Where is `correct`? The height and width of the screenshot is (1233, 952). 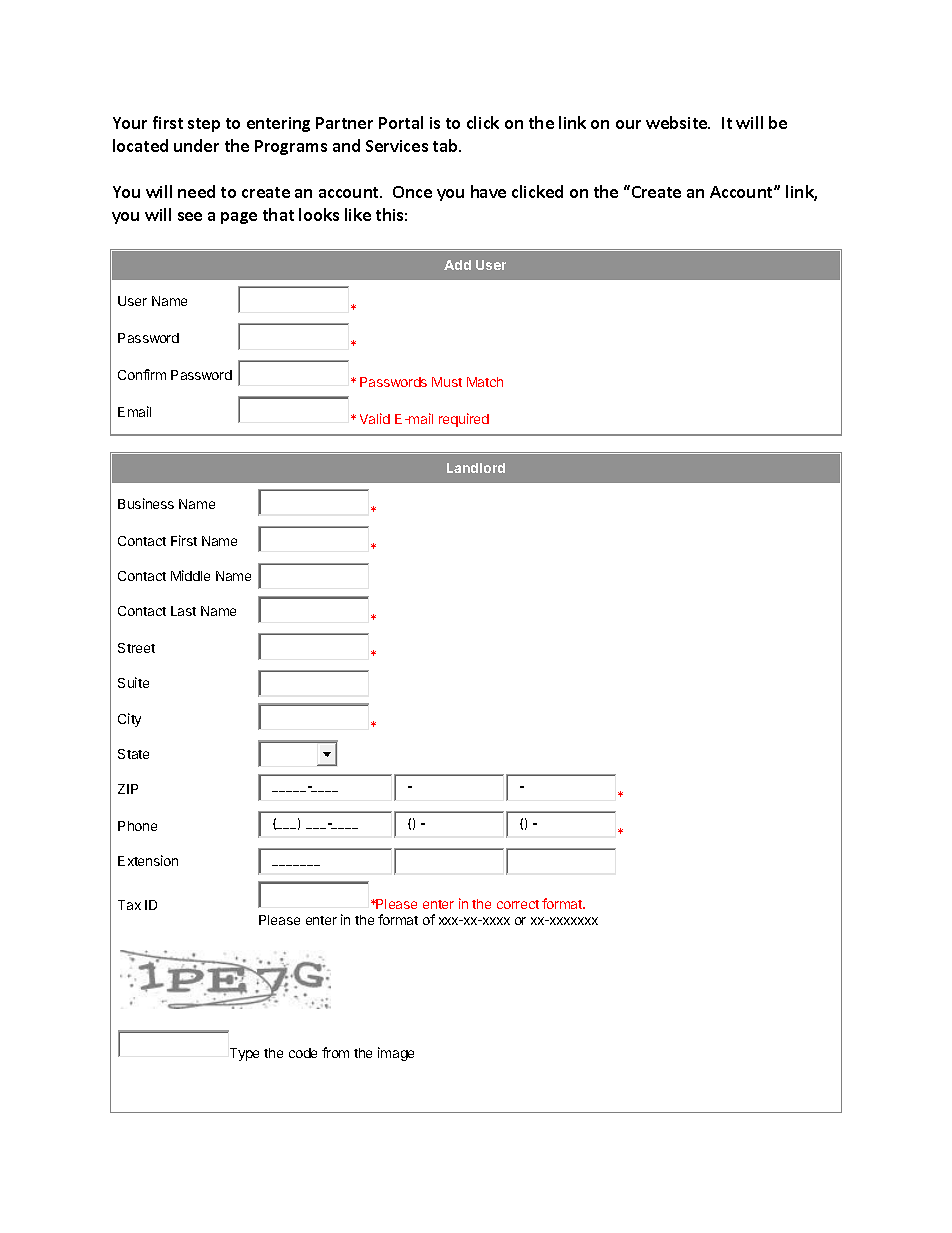
correct is located at coordinates (518, 904).
